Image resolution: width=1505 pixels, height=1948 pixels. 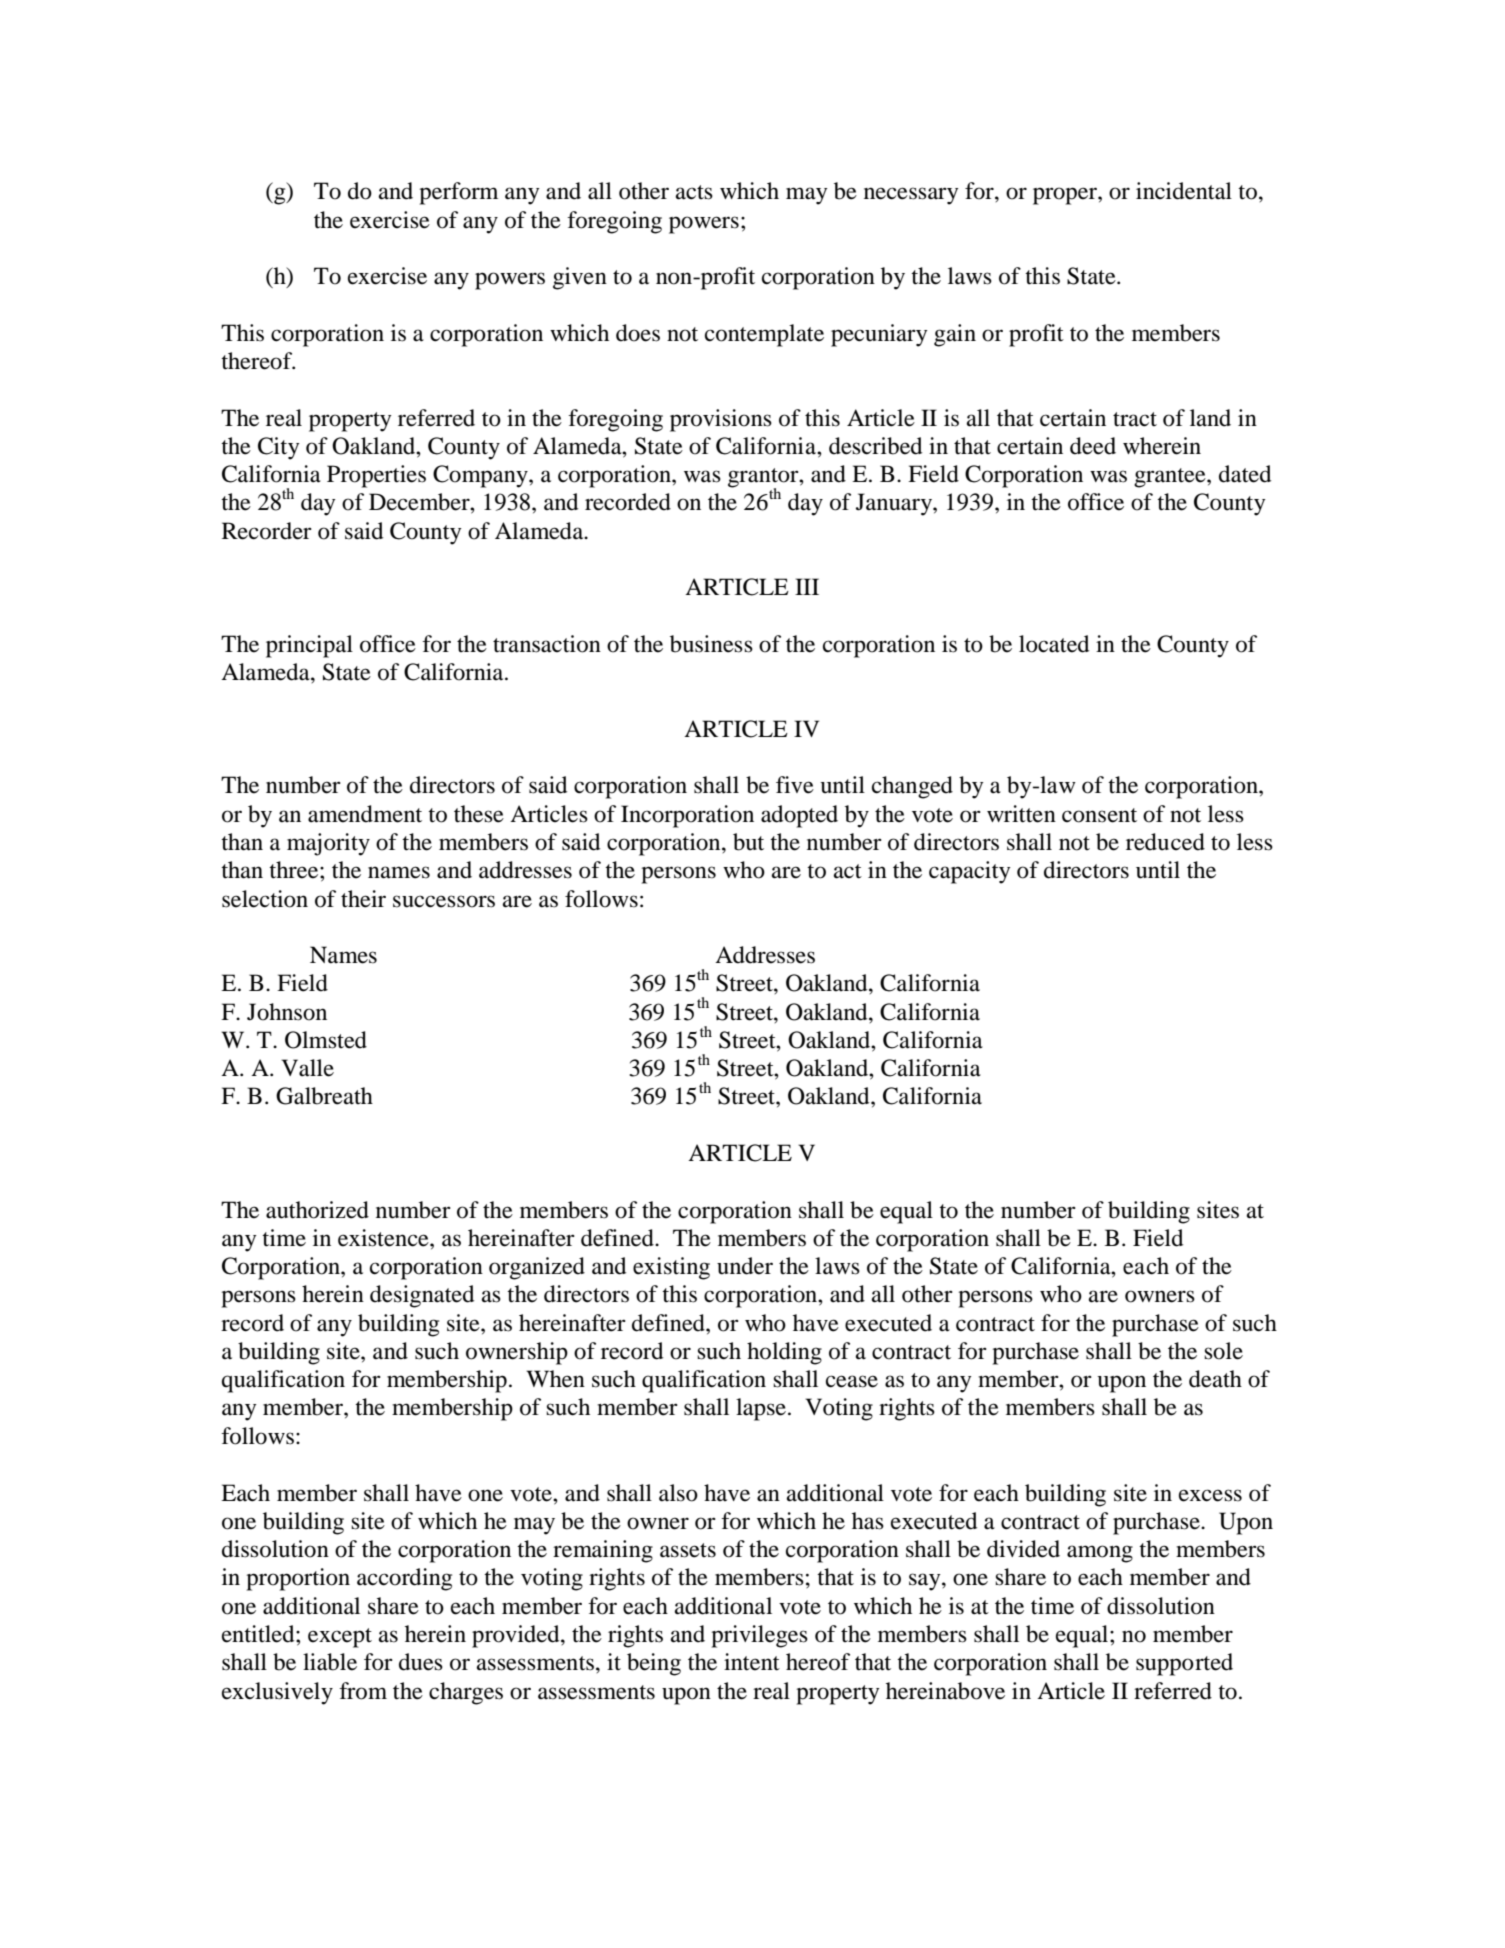 What do you see at coordinates (1054, 644) in the screenshot?
I see `located` at bounding box center [1054, 644].
